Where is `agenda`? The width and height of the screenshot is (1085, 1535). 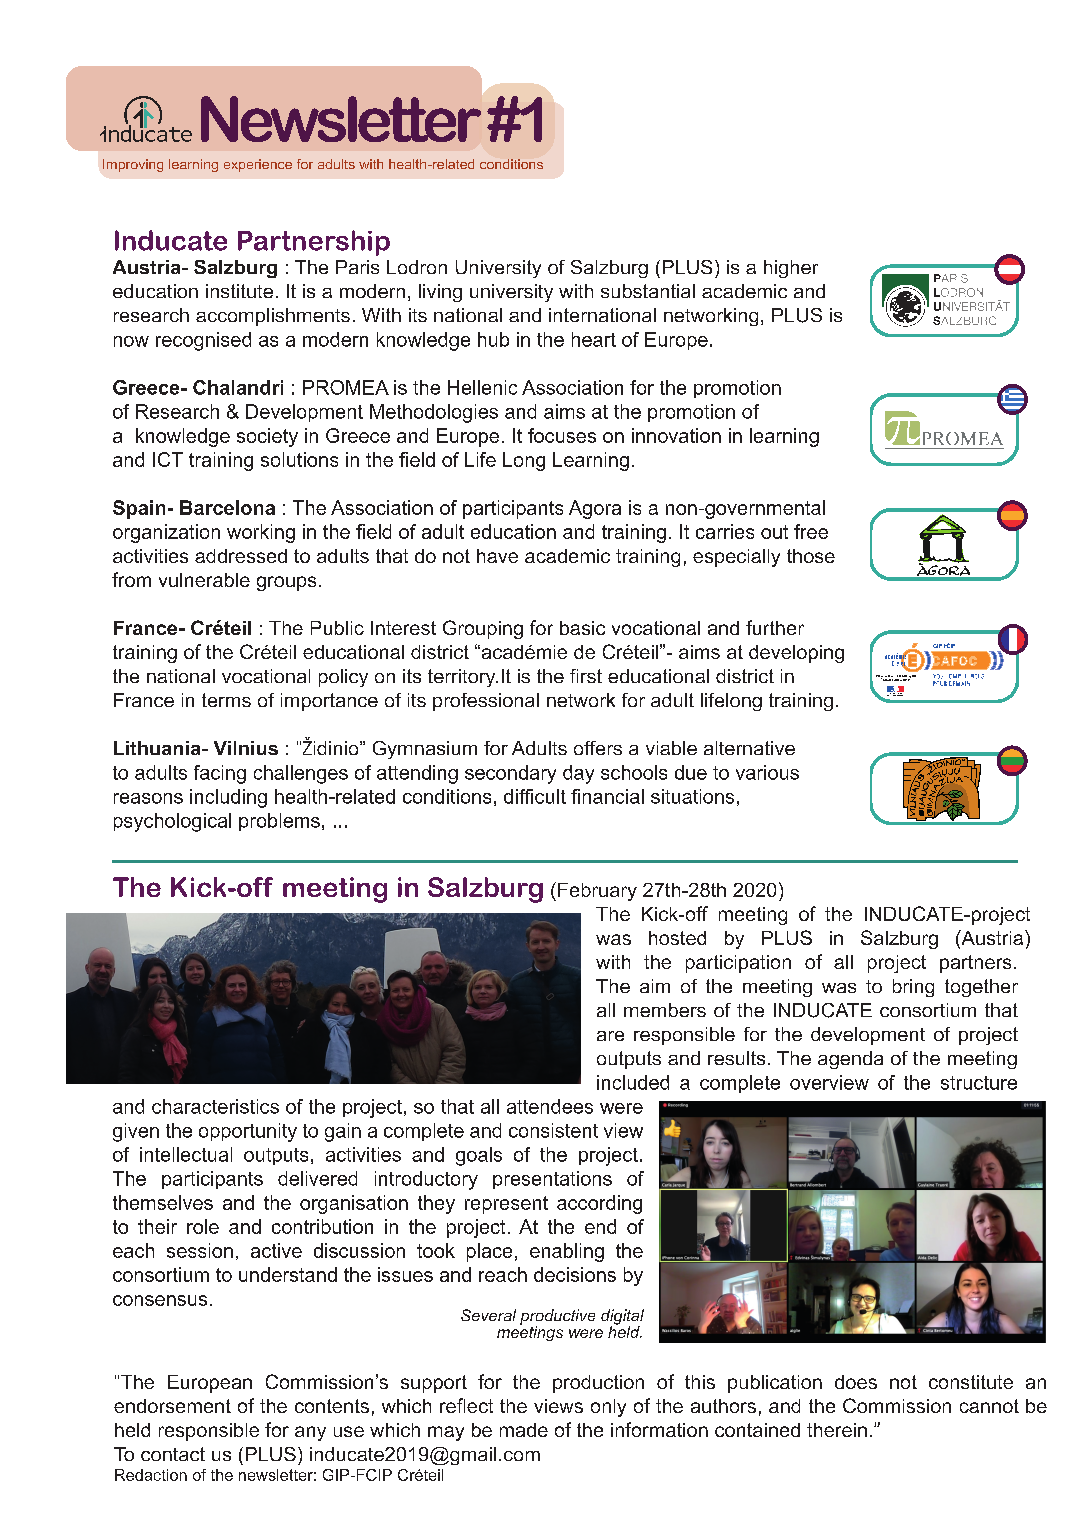 agenda is located at coordinates (850, 1060).
